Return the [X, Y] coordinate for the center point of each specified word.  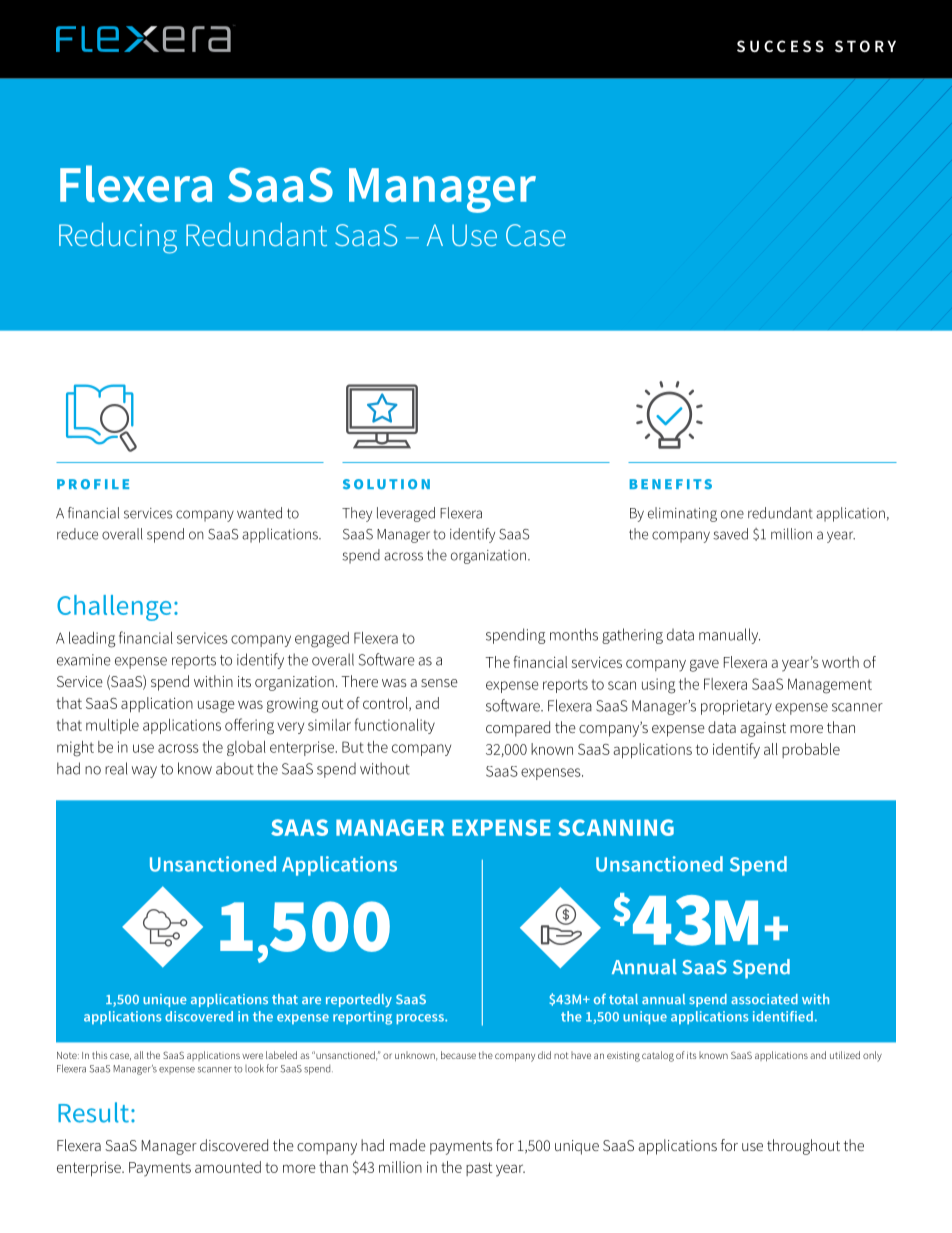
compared [518, 729]
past [479, 1169]
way [144, 772]
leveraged [406, 514]
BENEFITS [671, 484]
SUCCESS [780, 46]
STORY [865, 46]
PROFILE [93, 484]
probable [811, 750]
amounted [228, 1167]
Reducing [118, 238]
